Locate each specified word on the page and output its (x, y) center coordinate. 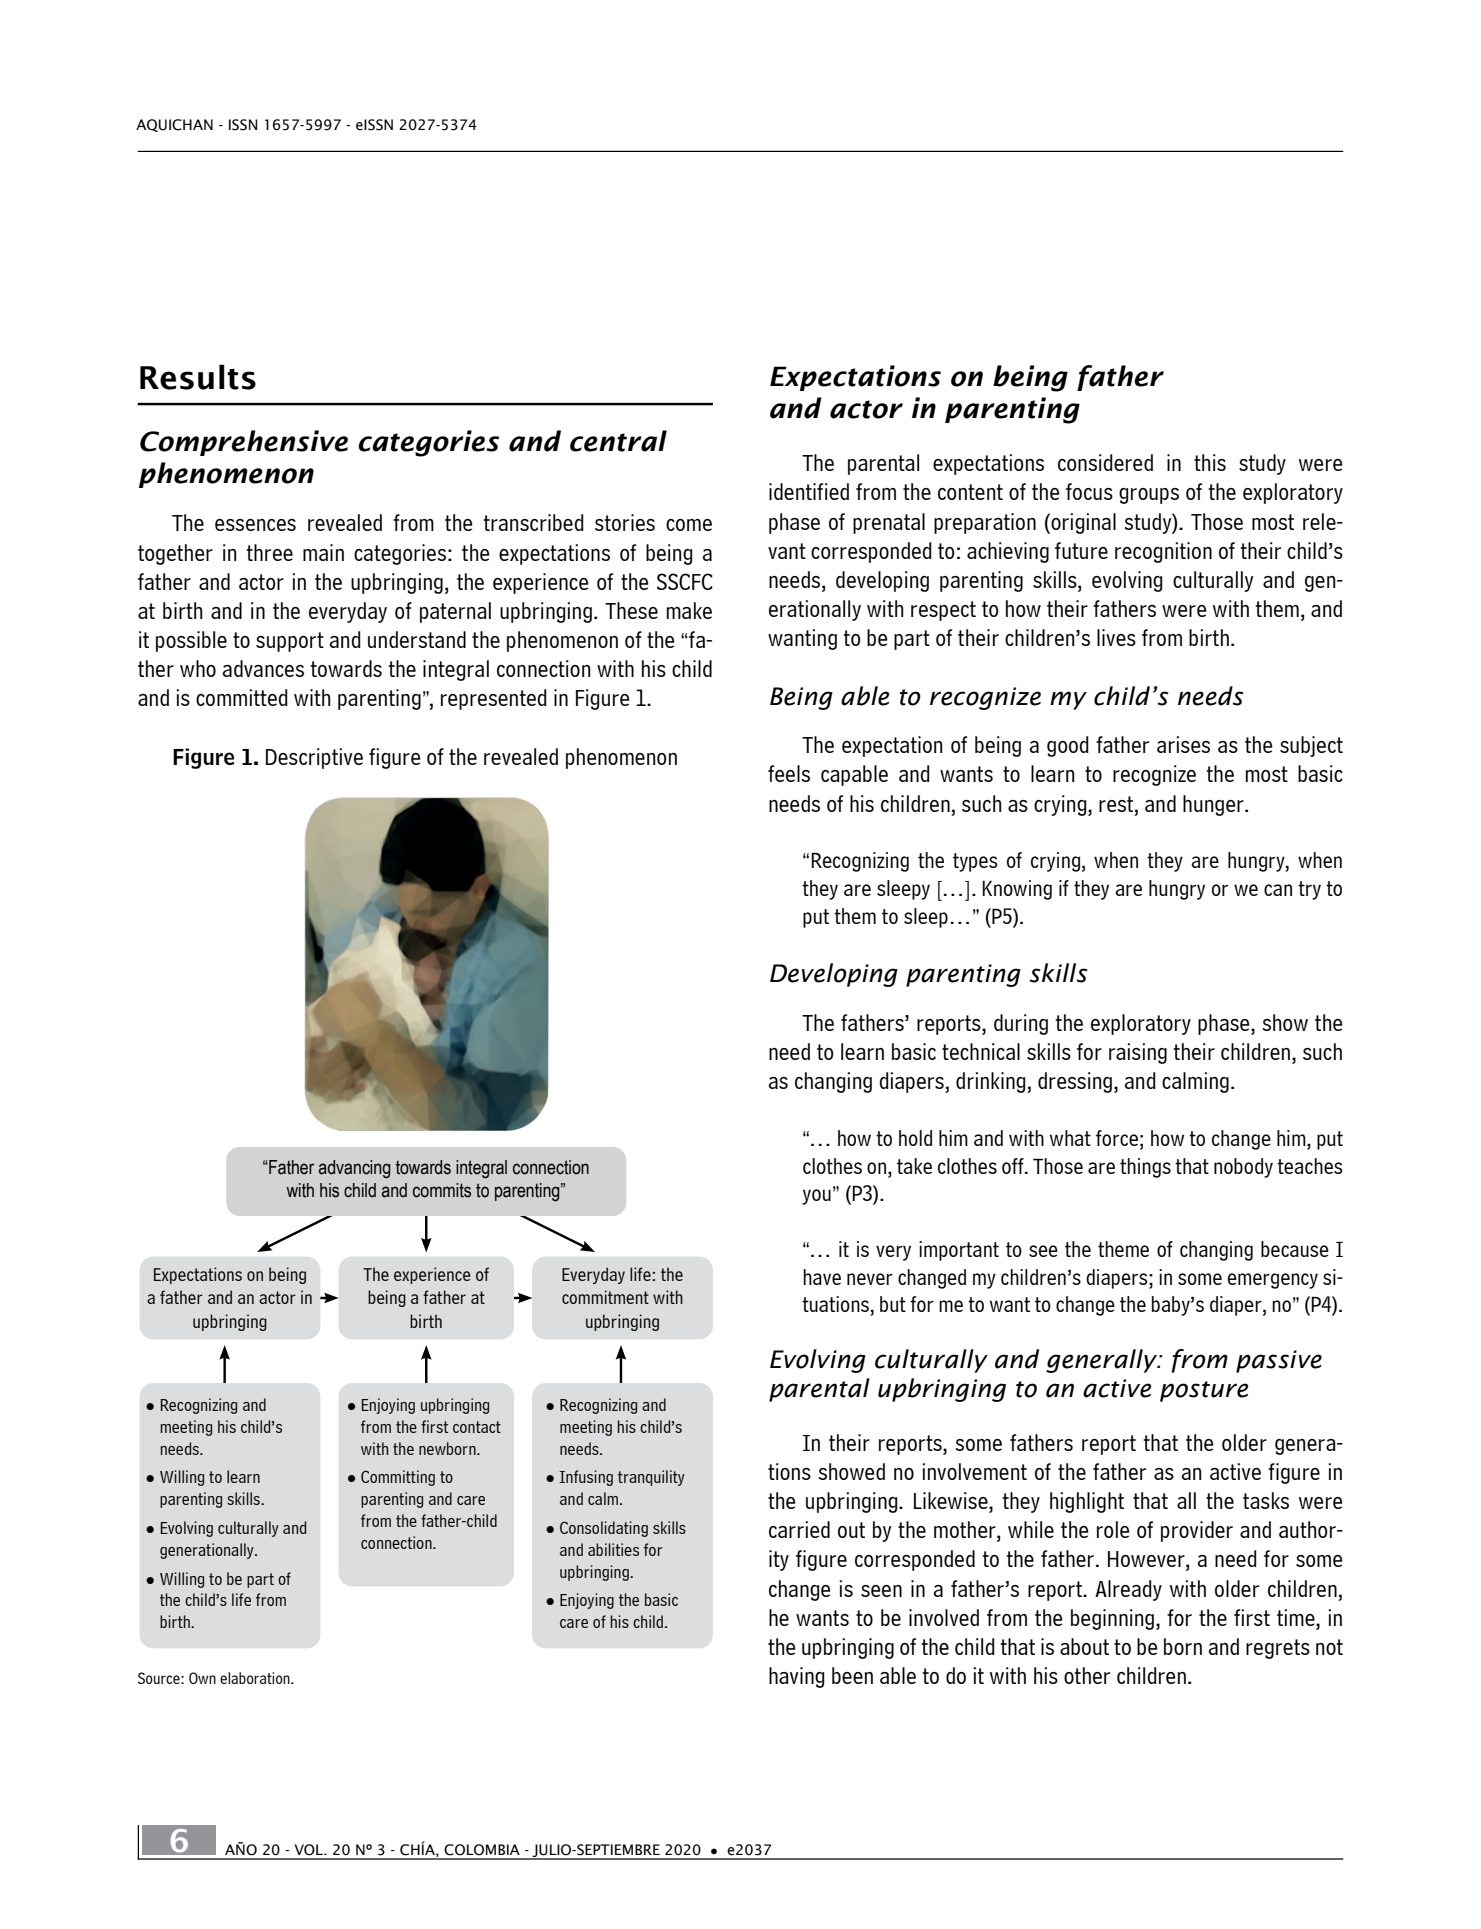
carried (799, 1529)
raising (1138, 1053)
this (1210, 462)
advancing (354, 1169)
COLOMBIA (482, 1850)
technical (981, 1051)
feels (789, 773)
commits (442, 1190)
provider (1197, 1531)
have (822, 1277)
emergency (1273, 1281)
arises (1183, 744)
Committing (398, 1478)
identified (809, 491)
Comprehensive (244, 443)
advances (263, 668)
